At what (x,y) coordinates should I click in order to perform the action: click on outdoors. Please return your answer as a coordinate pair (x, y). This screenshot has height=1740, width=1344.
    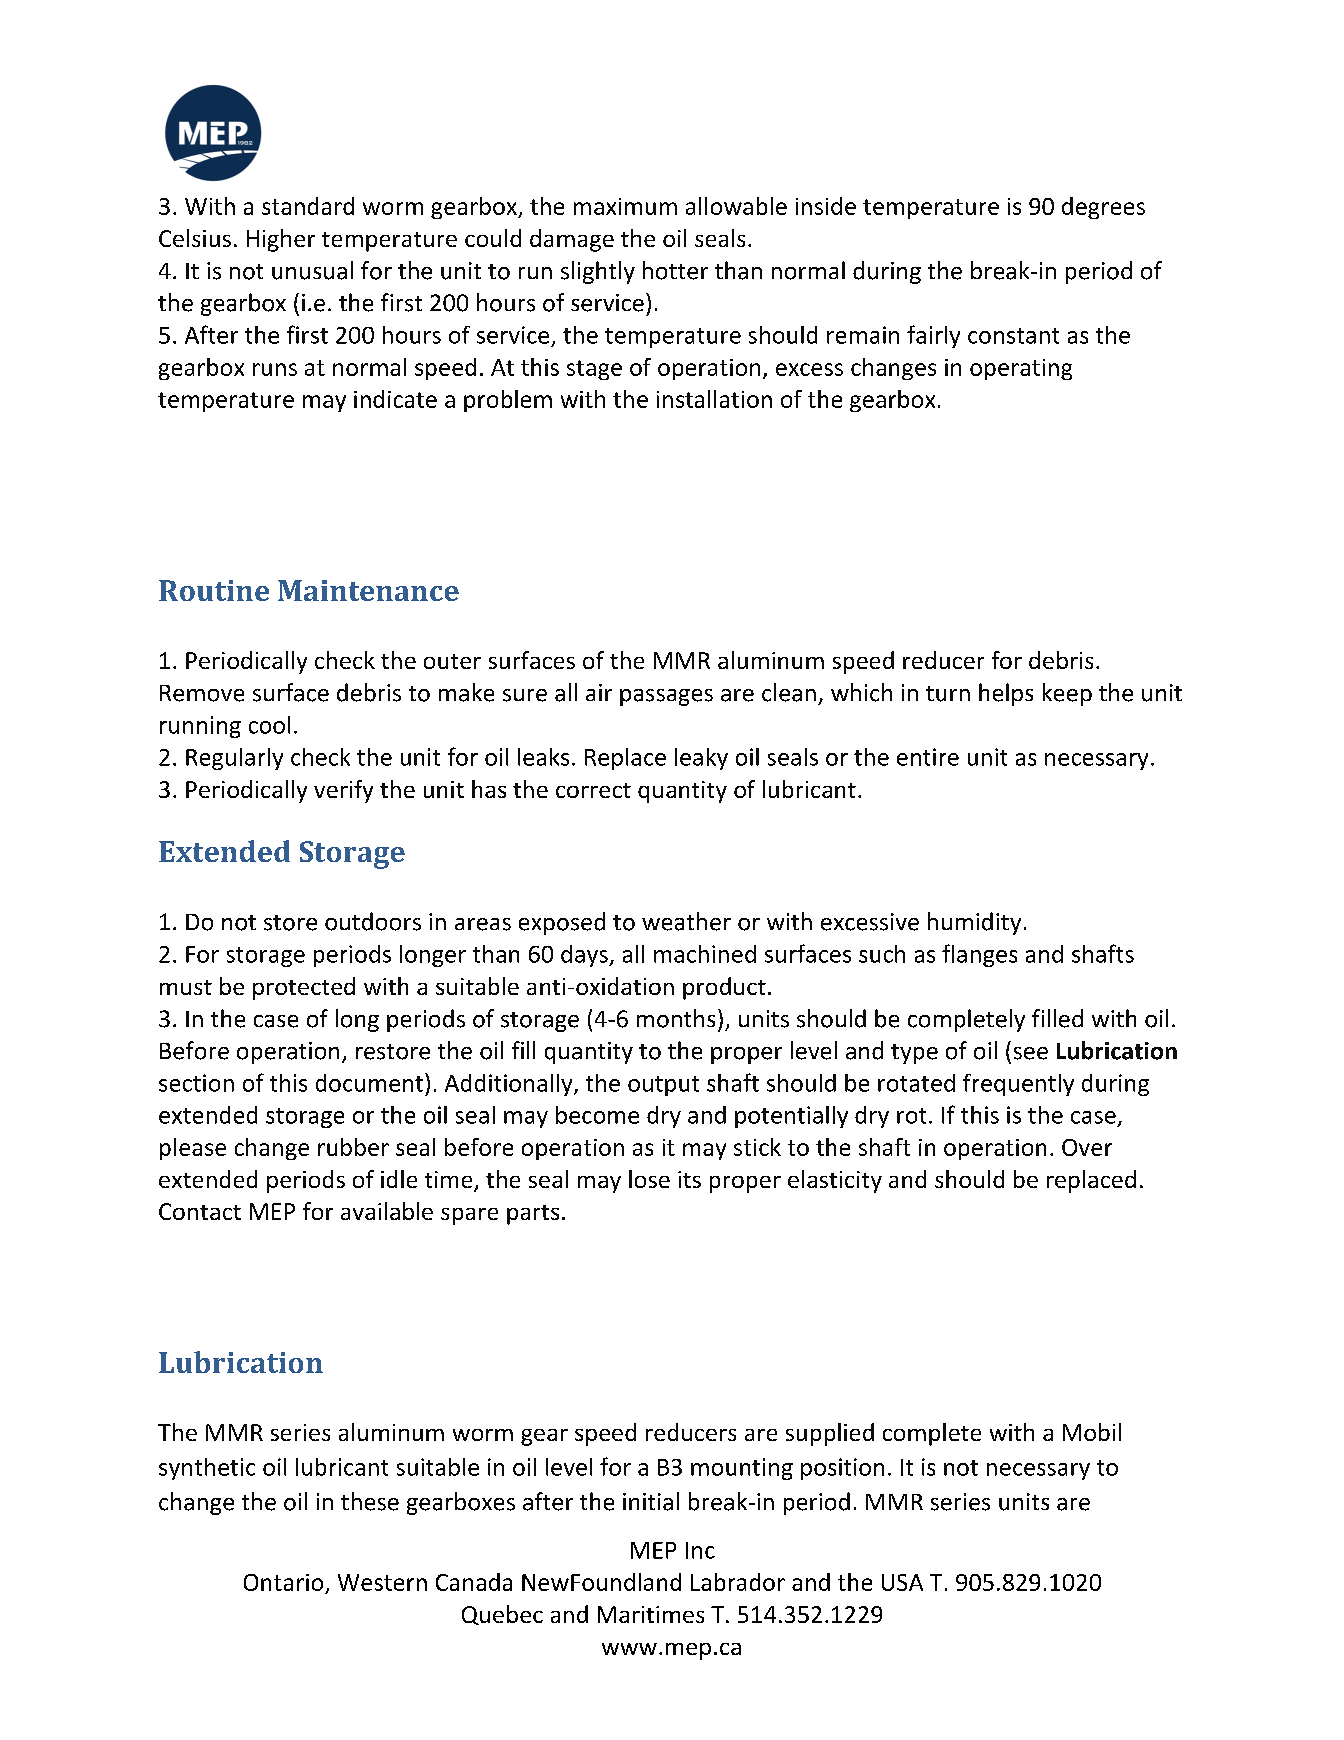
    Looking at the image, I should click on (373, 921).
